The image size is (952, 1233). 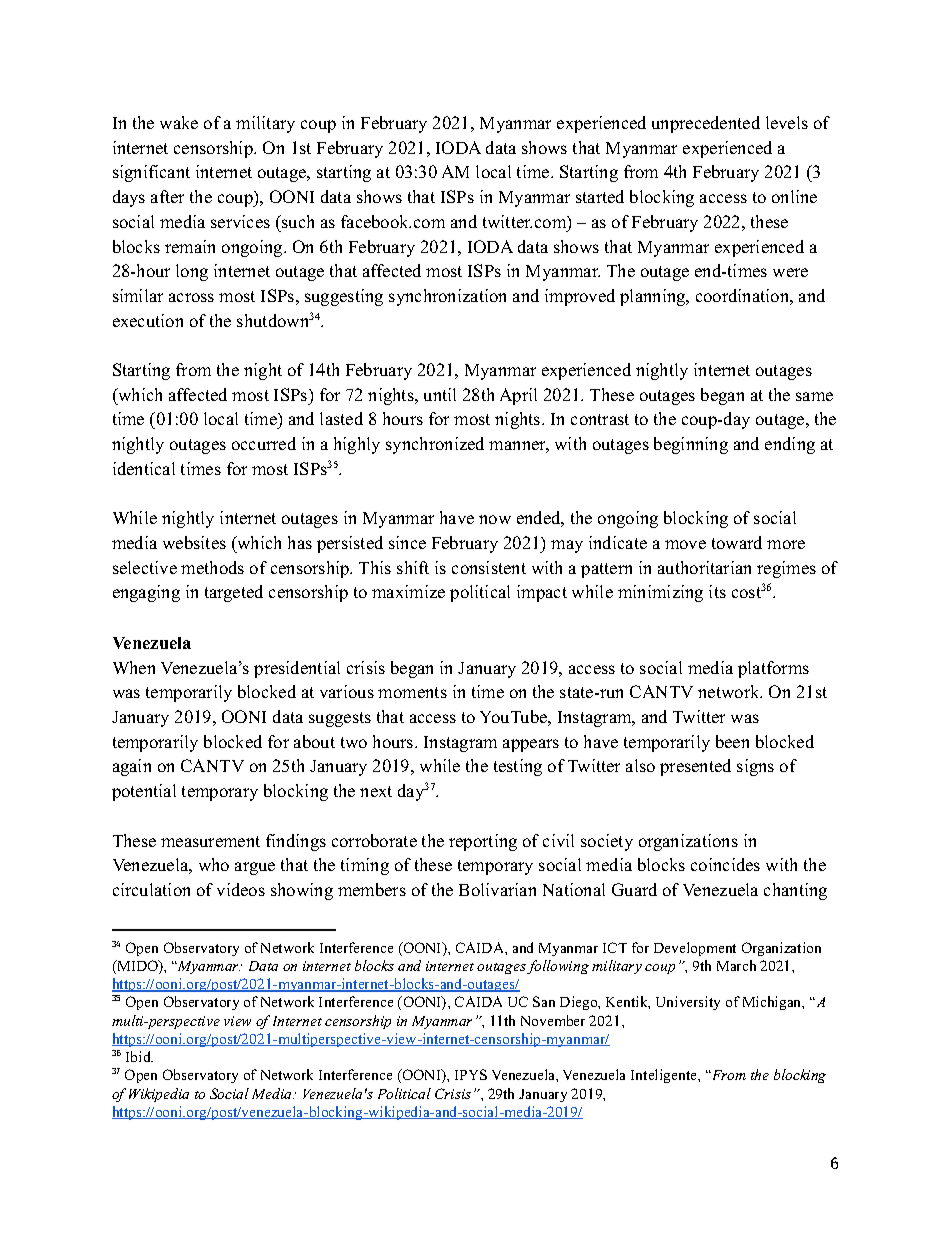 I want to click on its, so click(x=717, y=591).
